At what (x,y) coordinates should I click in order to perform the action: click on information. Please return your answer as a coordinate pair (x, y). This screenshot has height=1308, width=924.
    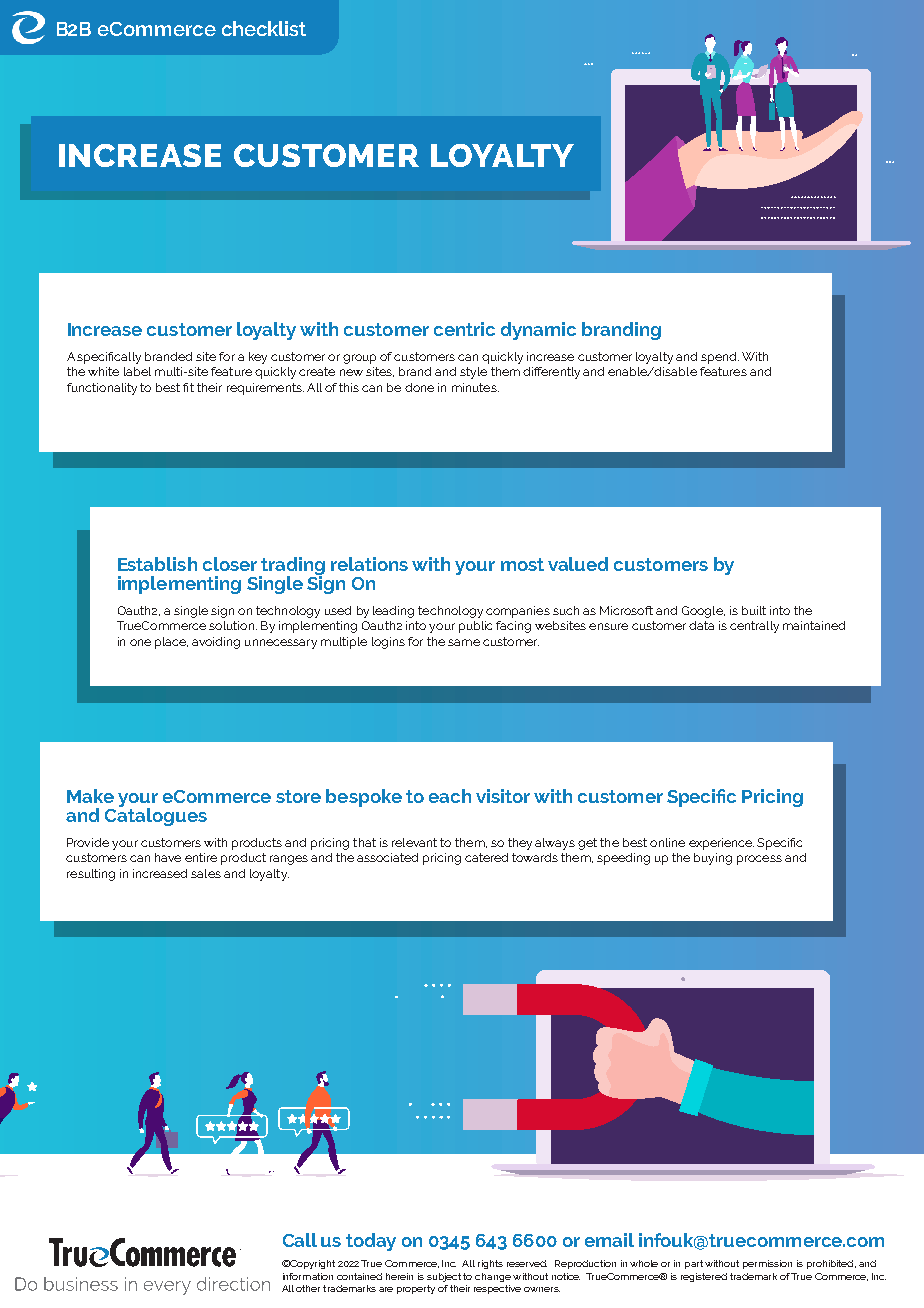
    Looking at the image, I should click on (308, 1276).
